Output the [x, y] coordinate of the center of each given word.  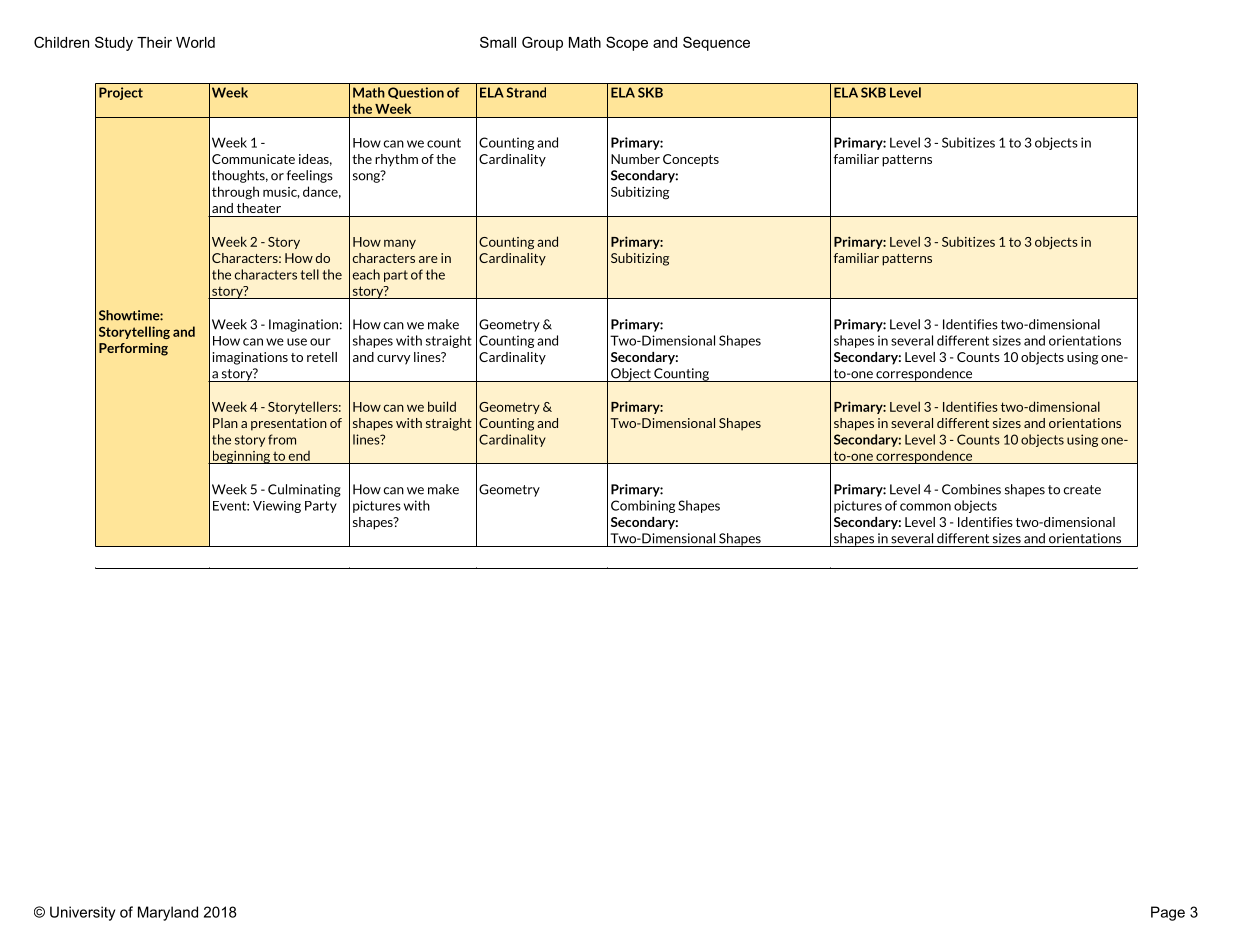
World [195, 42]
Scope [627, 43]
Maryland [168, 913]
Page [1168, 913]
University [82, 913]
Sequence [716, 43]
